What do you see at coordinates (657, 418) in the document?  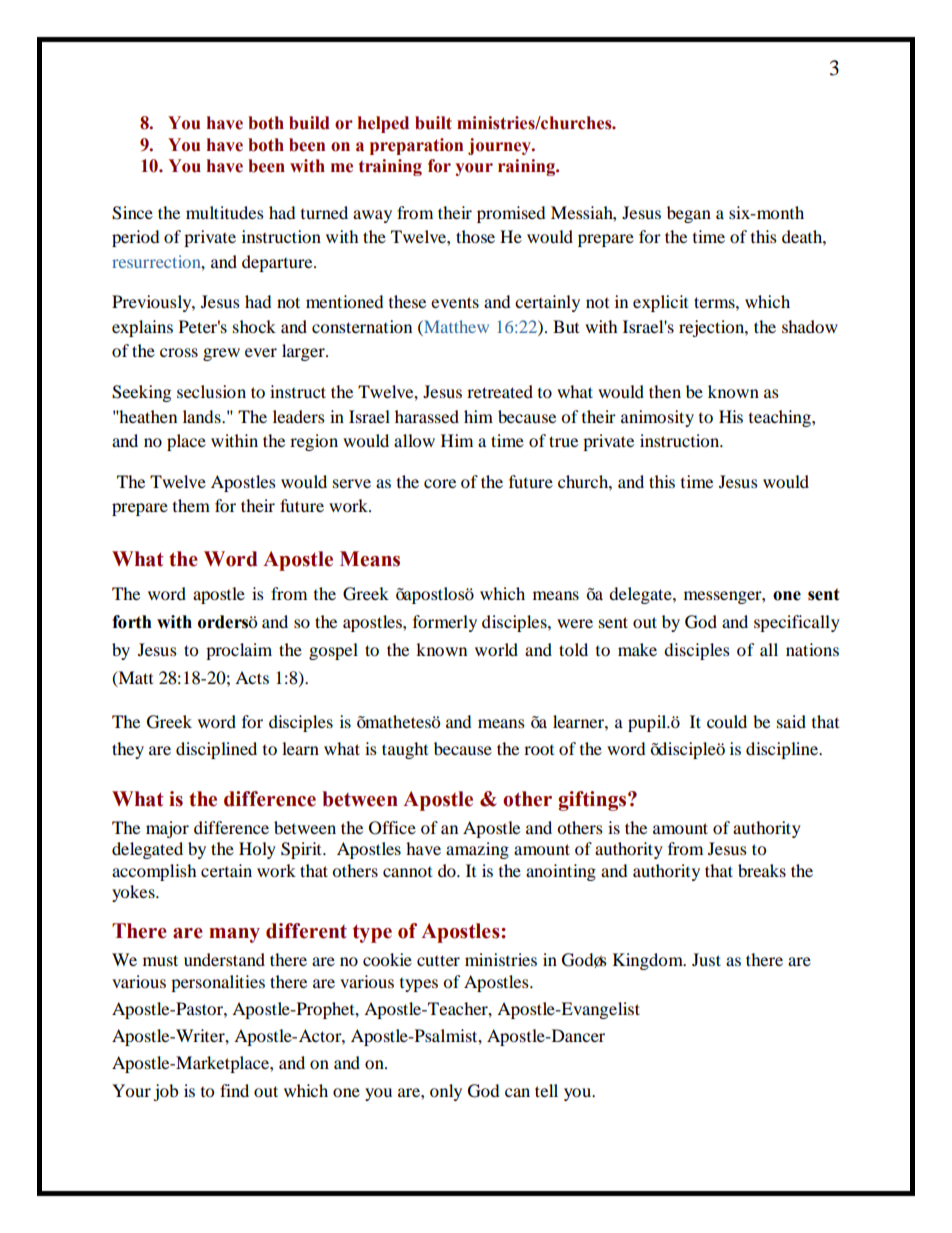 I see `animosity` at bounding box center [657, 418].
